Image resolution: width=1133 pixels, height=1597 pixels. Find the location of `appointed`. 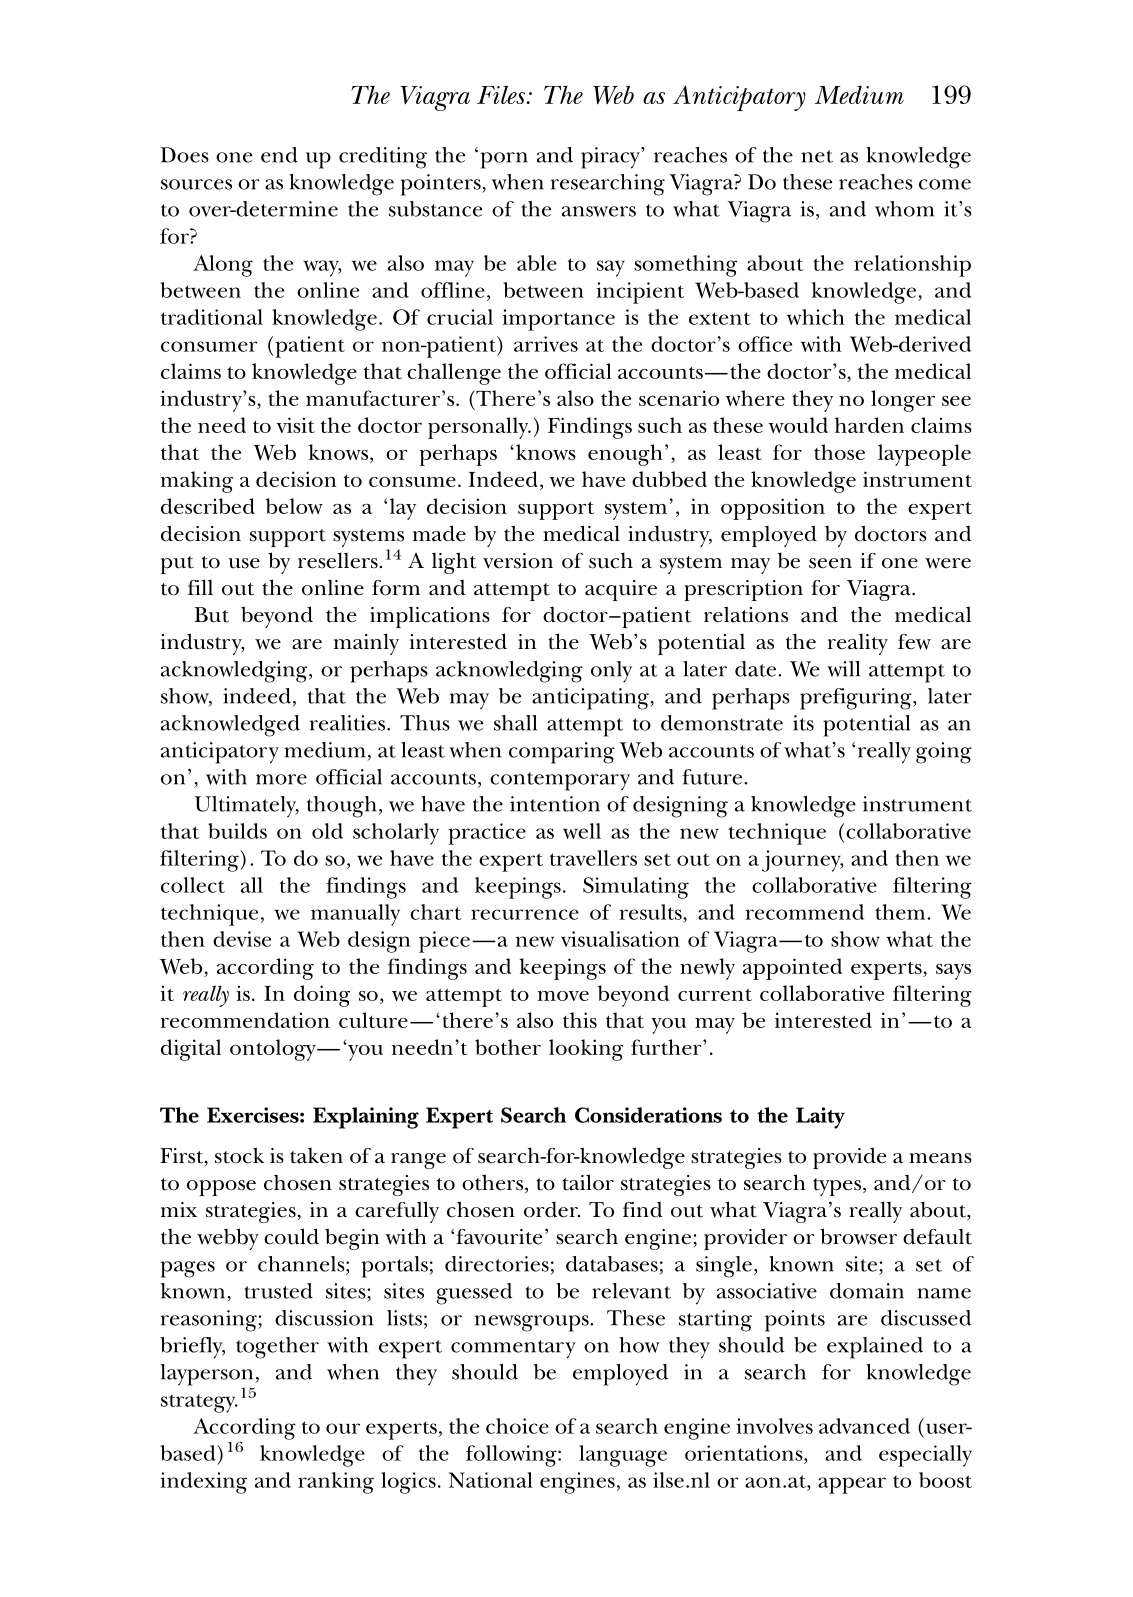

appointed is located at coordinates (792, 969).
